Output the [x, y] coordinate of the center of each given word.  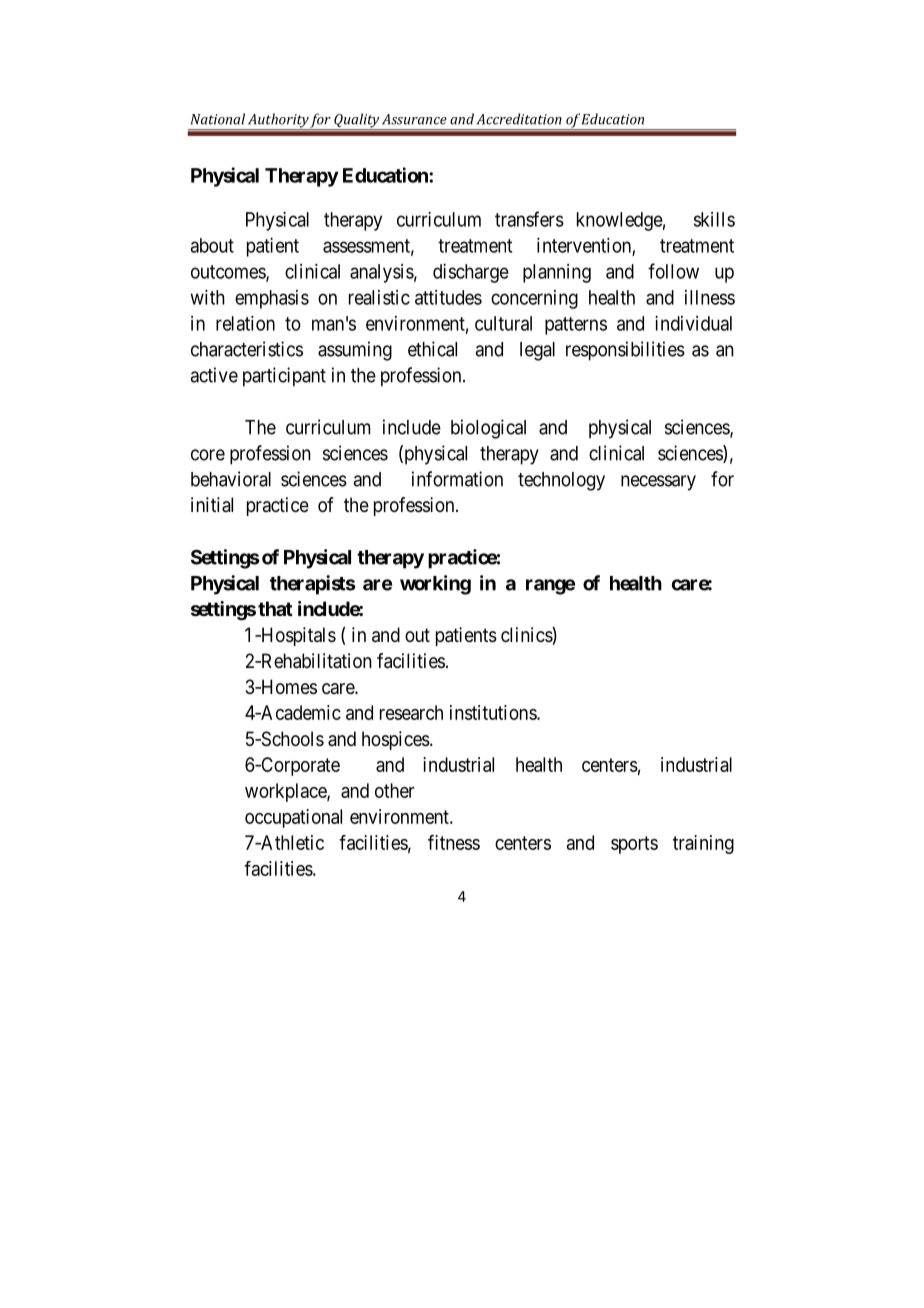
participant [284, 377]
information [457, 479]
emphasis [272, 299]
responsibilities [625, 351]
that [275, 608]
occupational [293, 818]
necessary [658, 483]
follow [673, 271]
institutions [494, 712]
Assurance [414, 119]
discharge [471, 273]
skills [714, 219]
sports [634, 845]
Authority [278, 121]
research [411, 712]
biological [488, 429]
